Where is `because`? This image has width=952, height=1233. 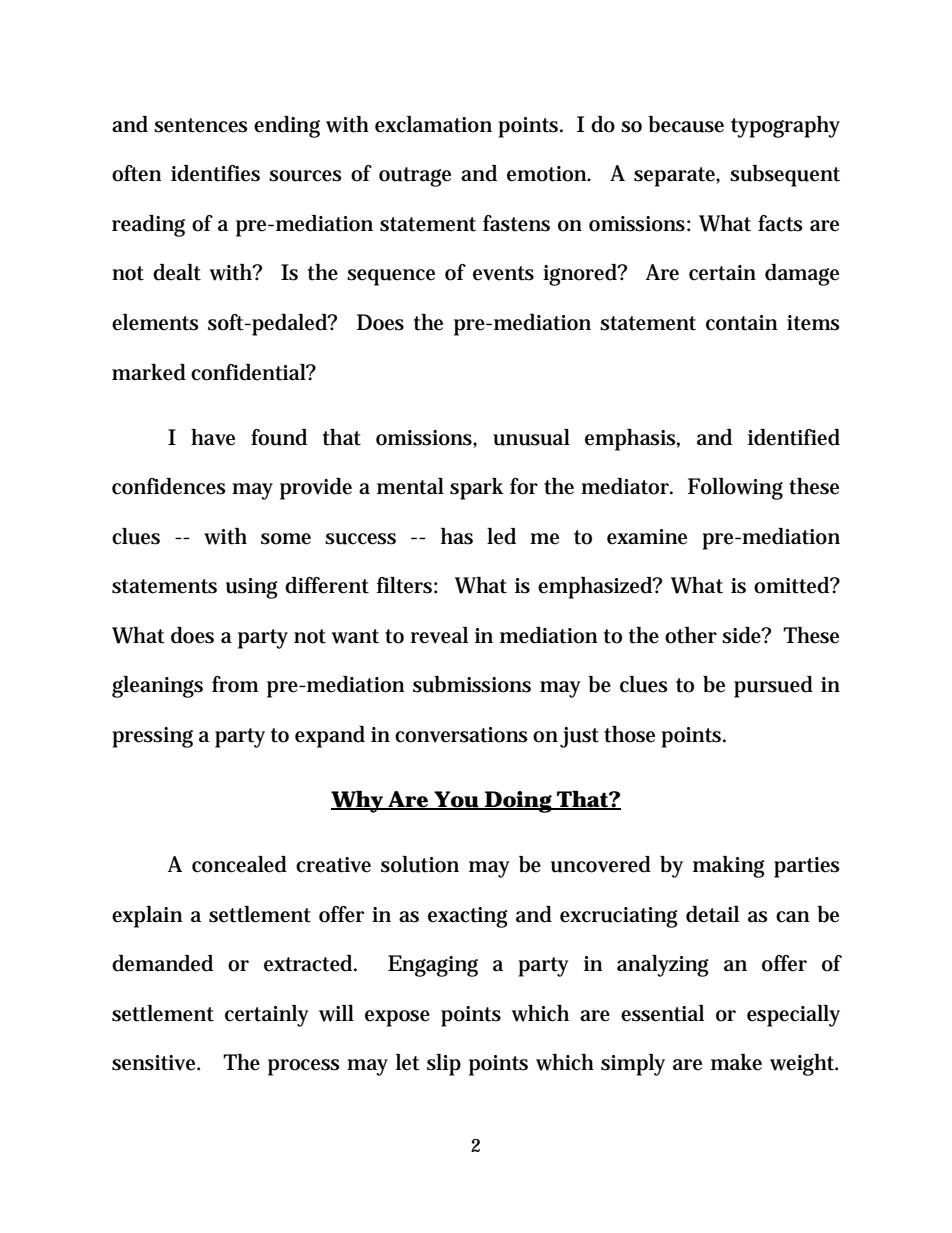
because is located at coordinates (686, 124).
